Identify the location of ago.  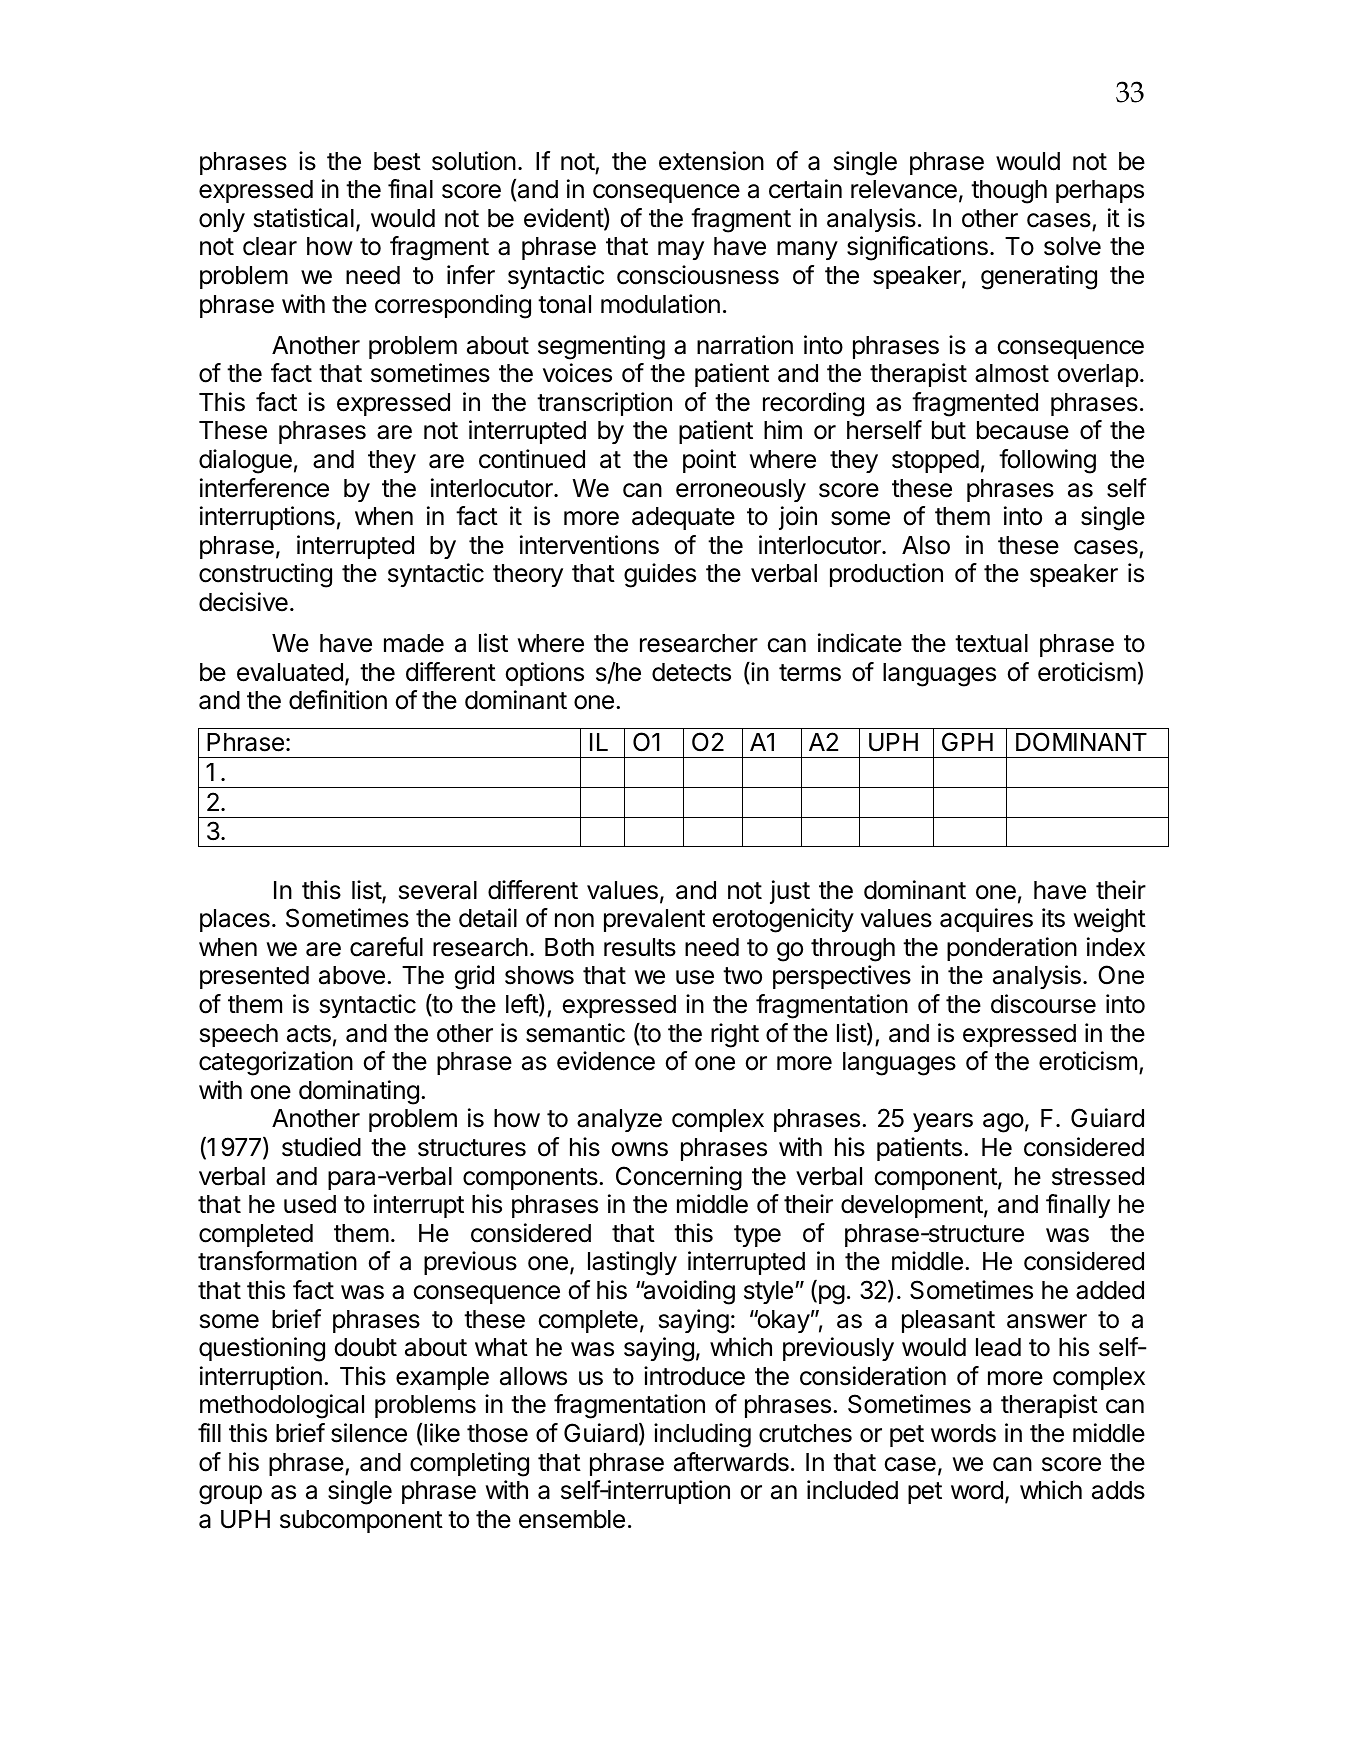
(1003, 1123).
